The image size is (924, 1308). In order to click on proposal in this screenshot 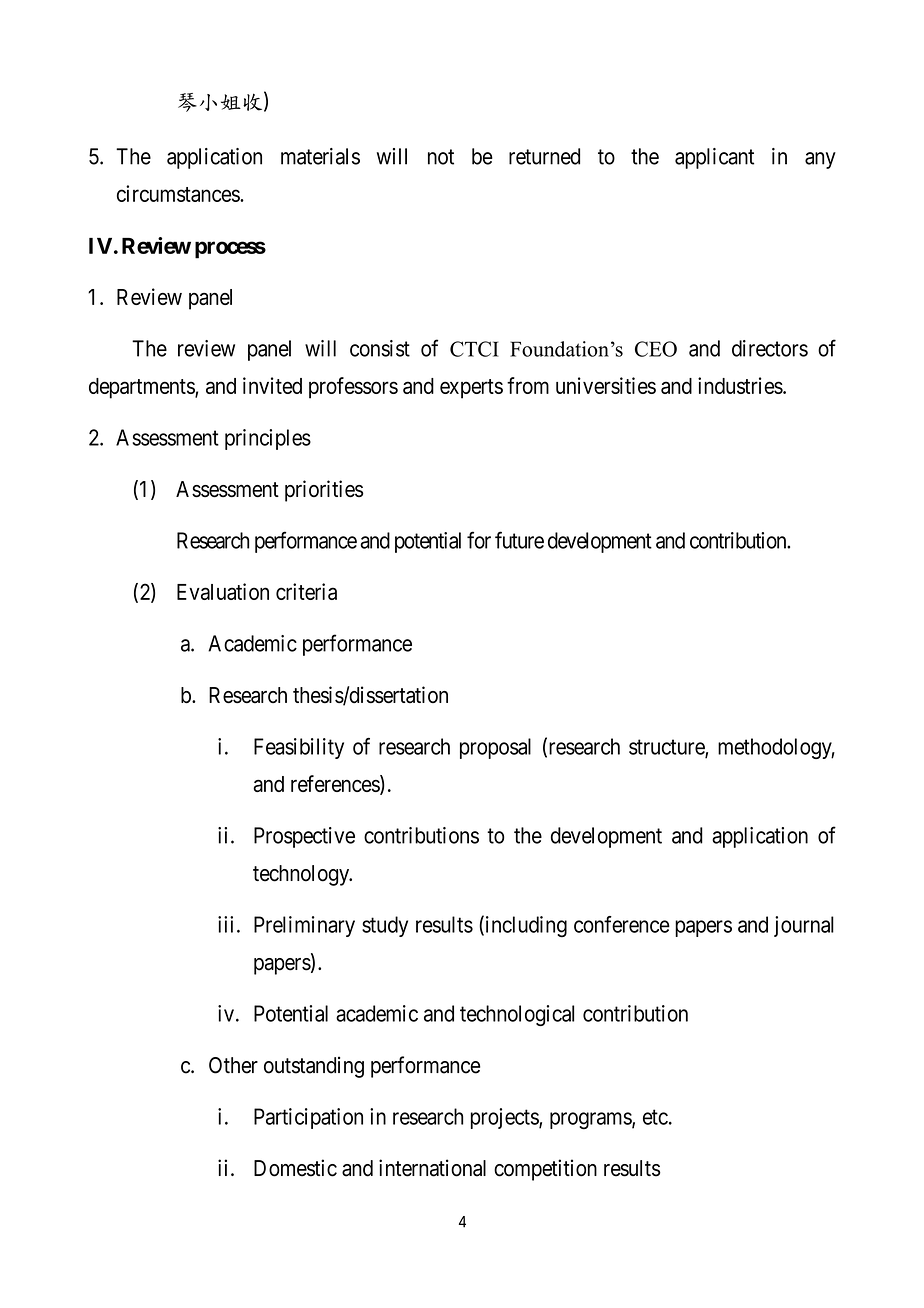, I will do `click(495, 748)`.
